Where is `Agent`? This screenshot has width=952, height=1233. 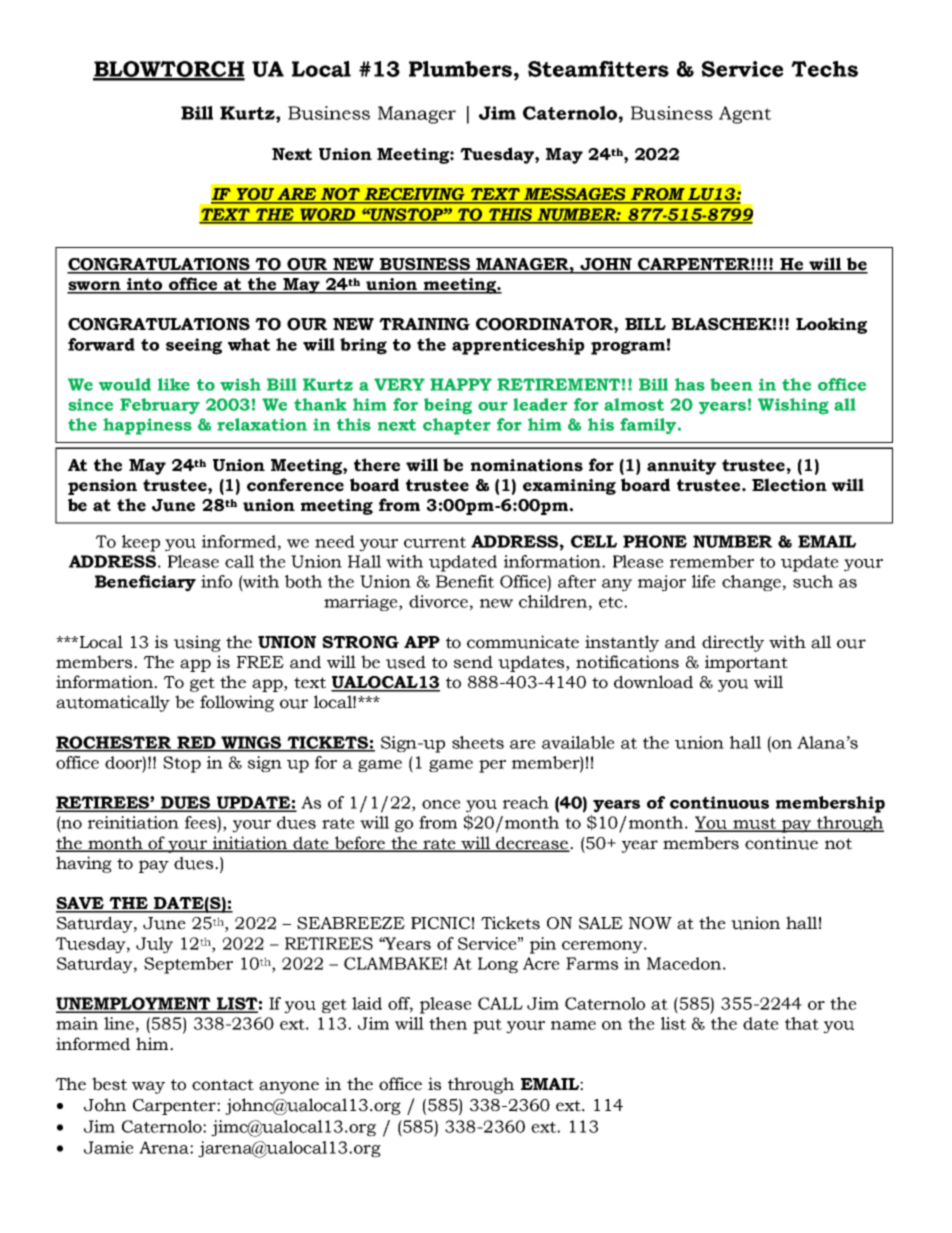
Agent is located at coordinates (745, 115).
